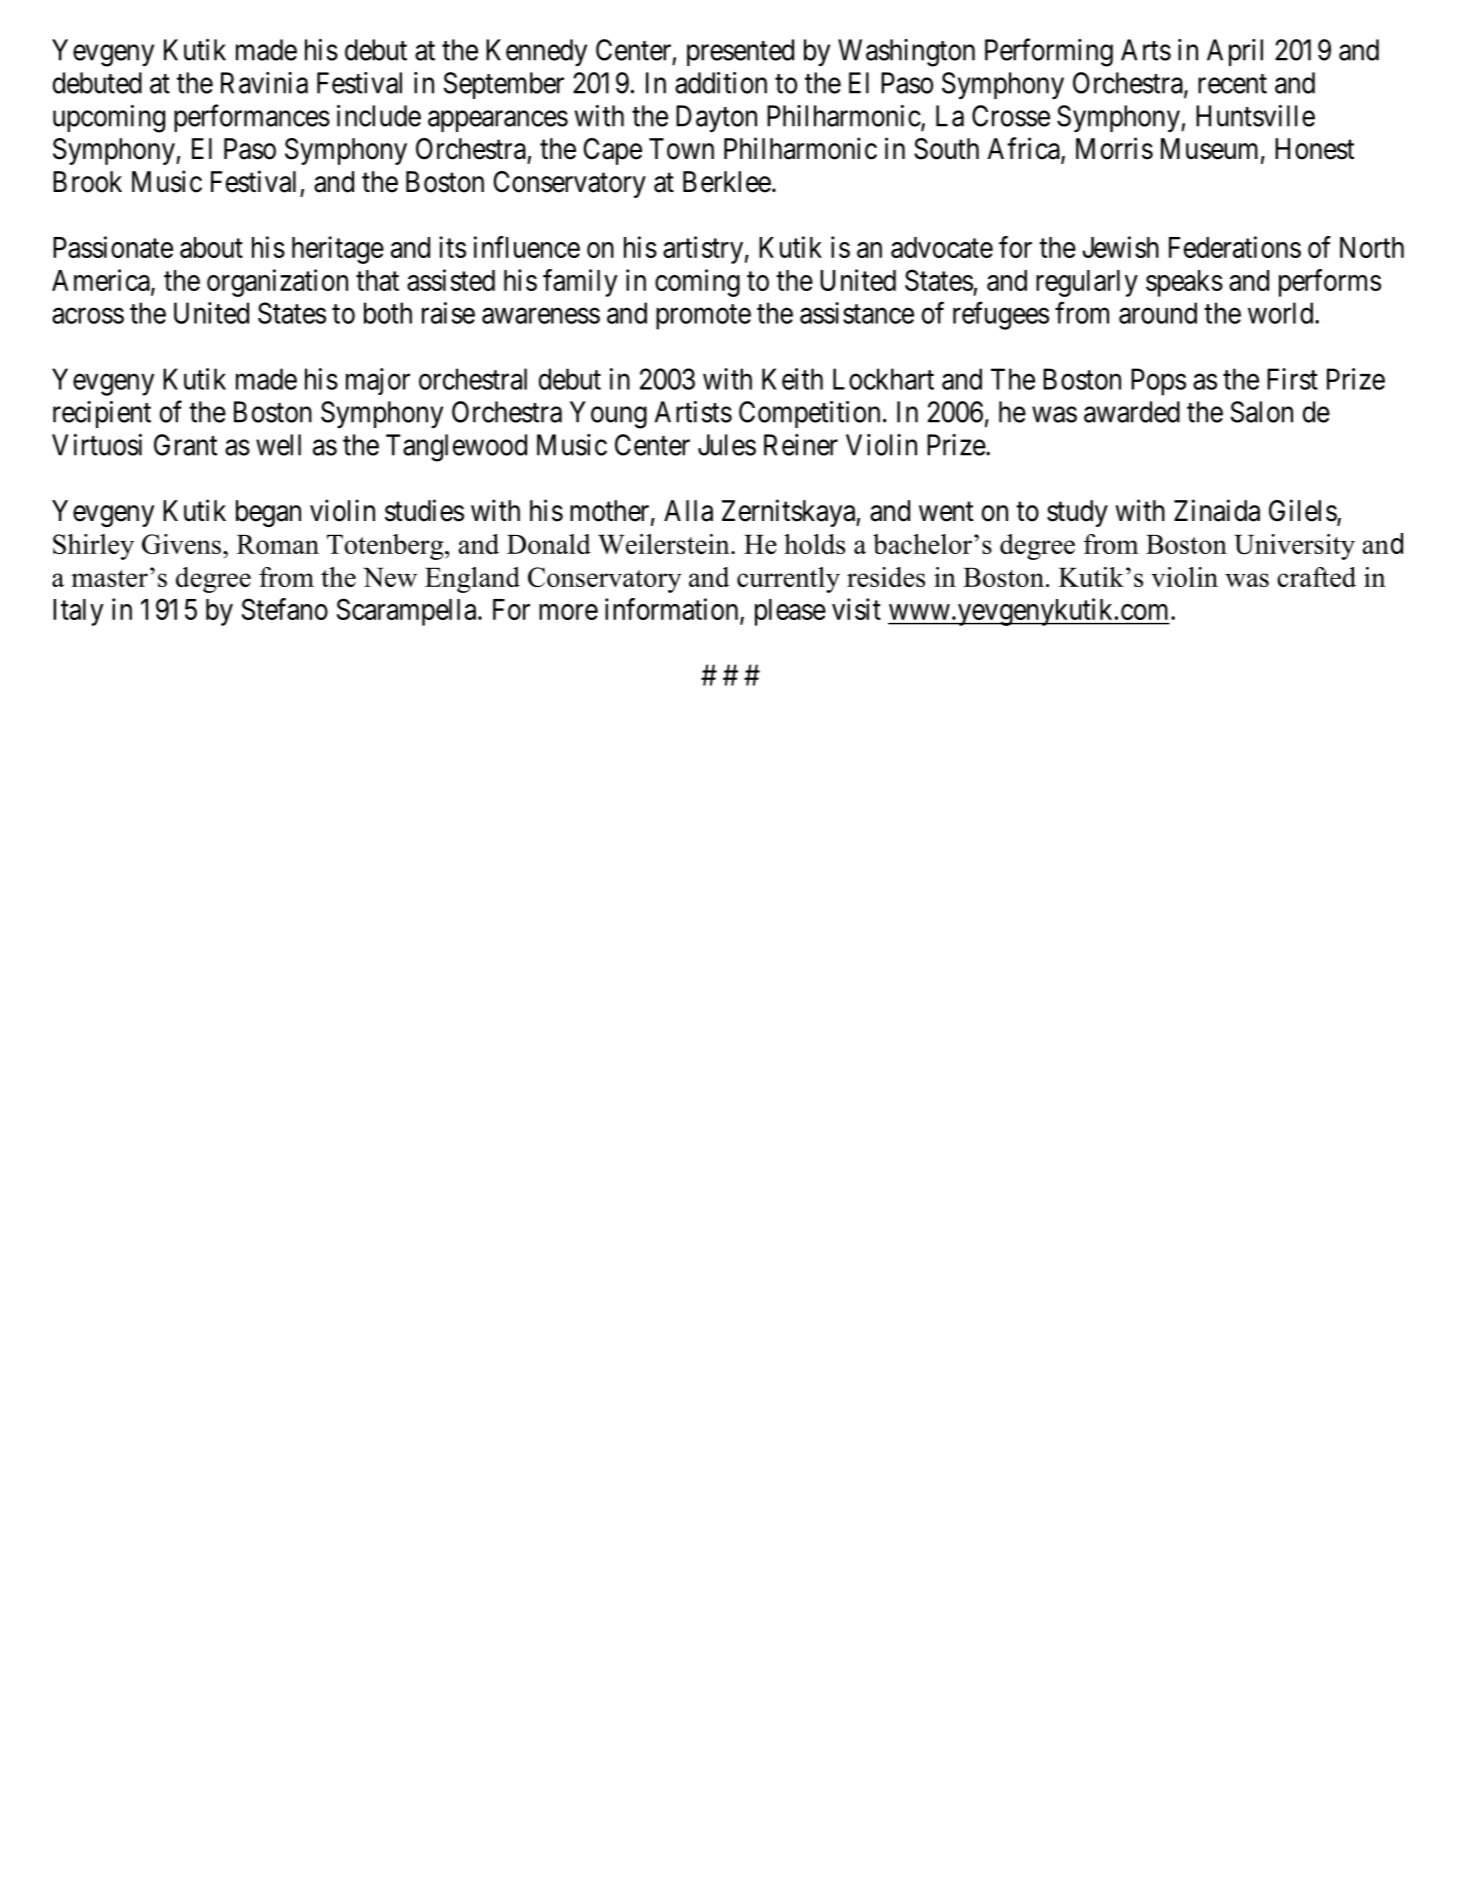 Image resolution: width=1459 pixels, height=1888 pixels. I want to click on crafted, so click(1316, 577).
